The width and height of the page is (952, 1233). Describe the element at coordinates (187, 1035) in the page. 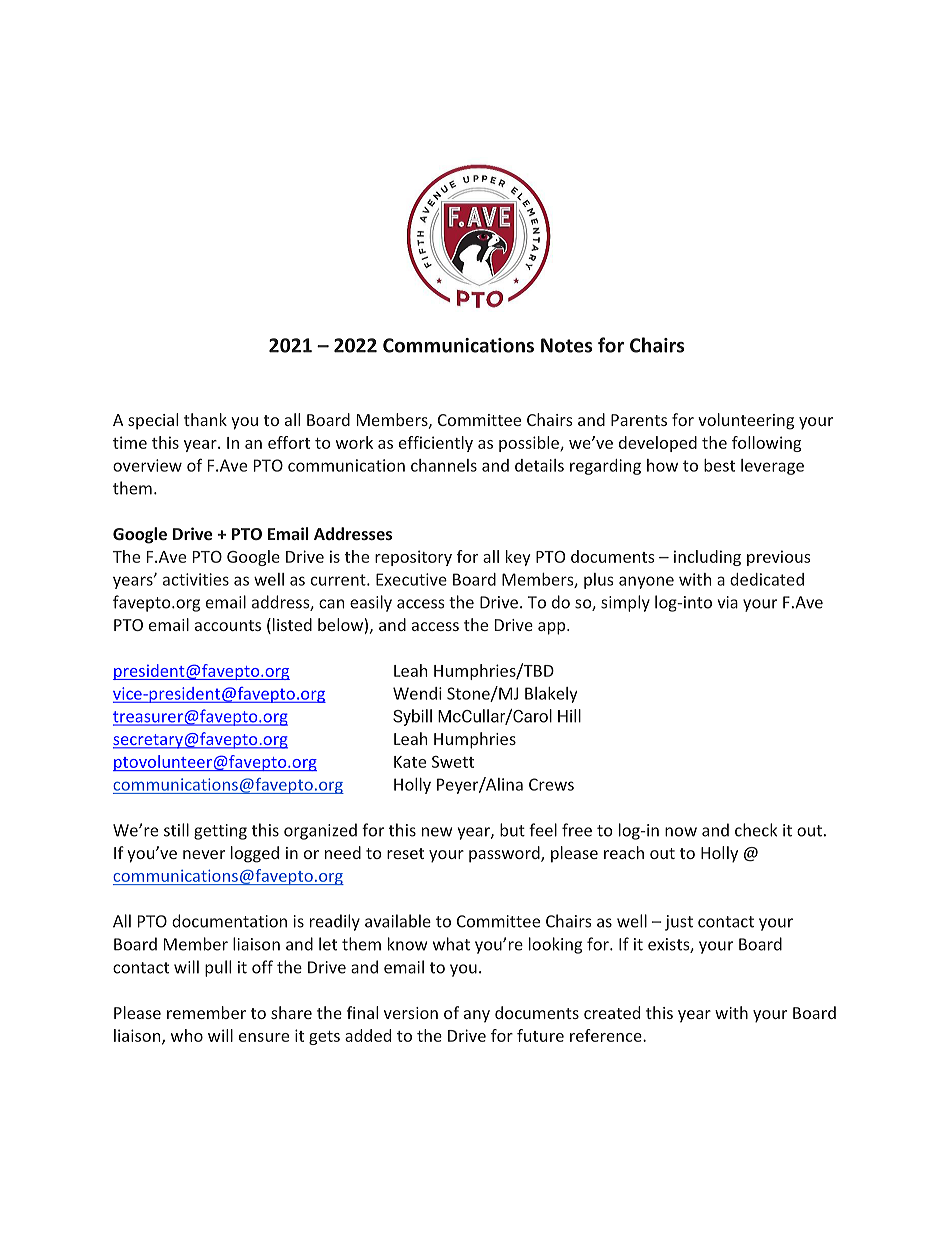

I see `who` at that location.
